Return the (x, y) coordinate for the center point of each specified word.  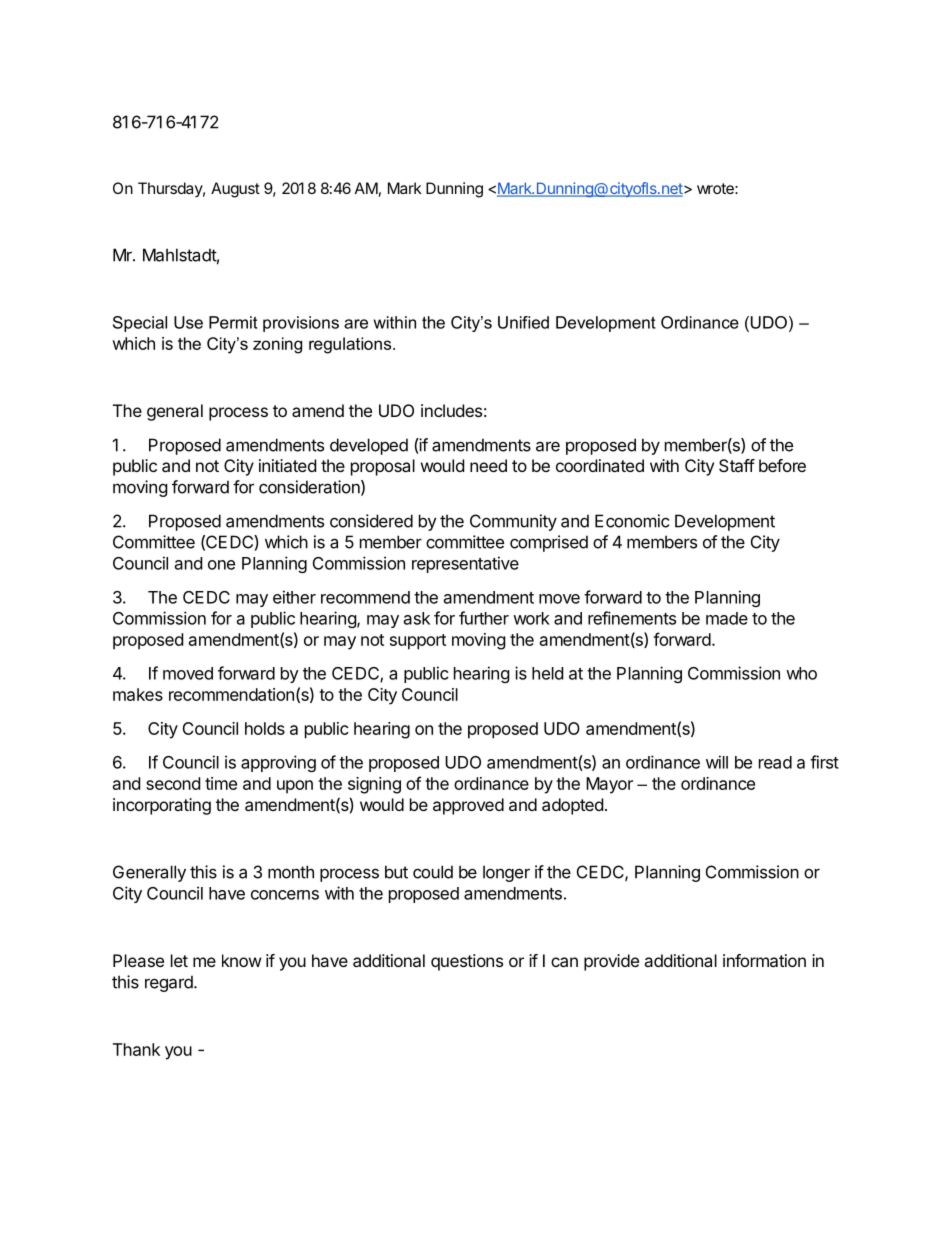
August (235, 190)
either (294, 597)
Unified (523, 322)
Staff (737, 465)
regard (170, 983)
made (727, 618)
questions (467, 962)
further (484, 618)
